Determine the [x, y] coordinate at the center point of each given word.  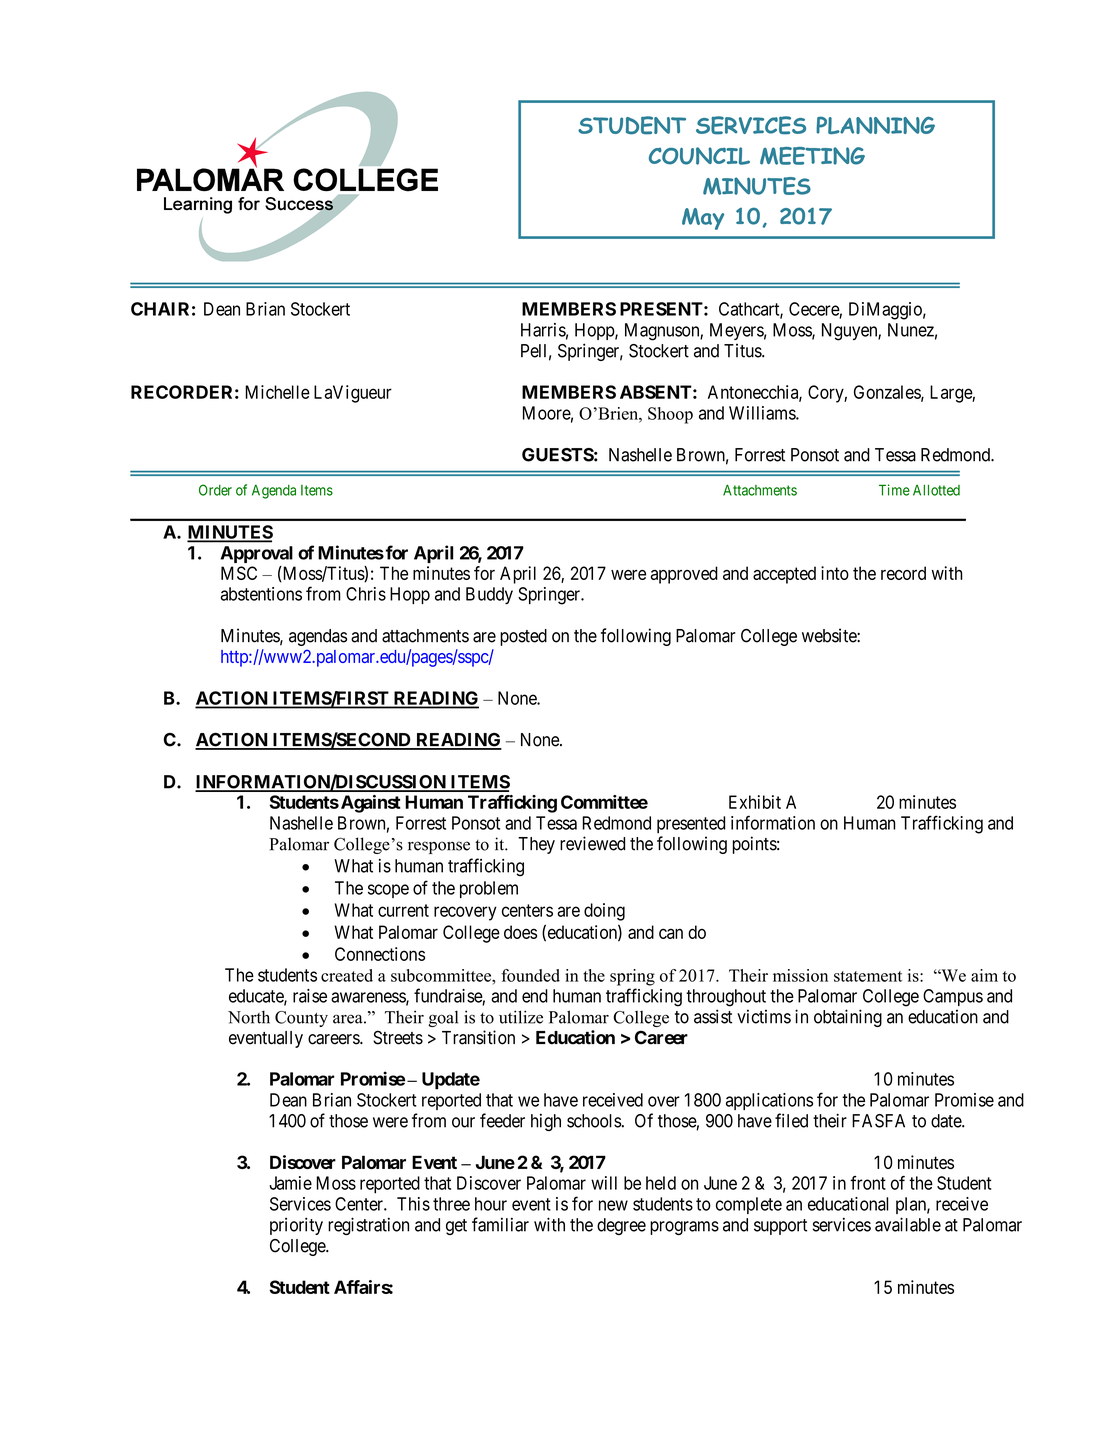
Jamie [290, 1183]
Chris [366, 594]
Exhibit [755, 802]
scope [388, 891]
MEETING [812, 156]
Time [894, 490]
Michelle [277, 392]
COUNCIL [699, 156]
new [613, 1205]
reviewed [592, 843]
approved [684, 575]
